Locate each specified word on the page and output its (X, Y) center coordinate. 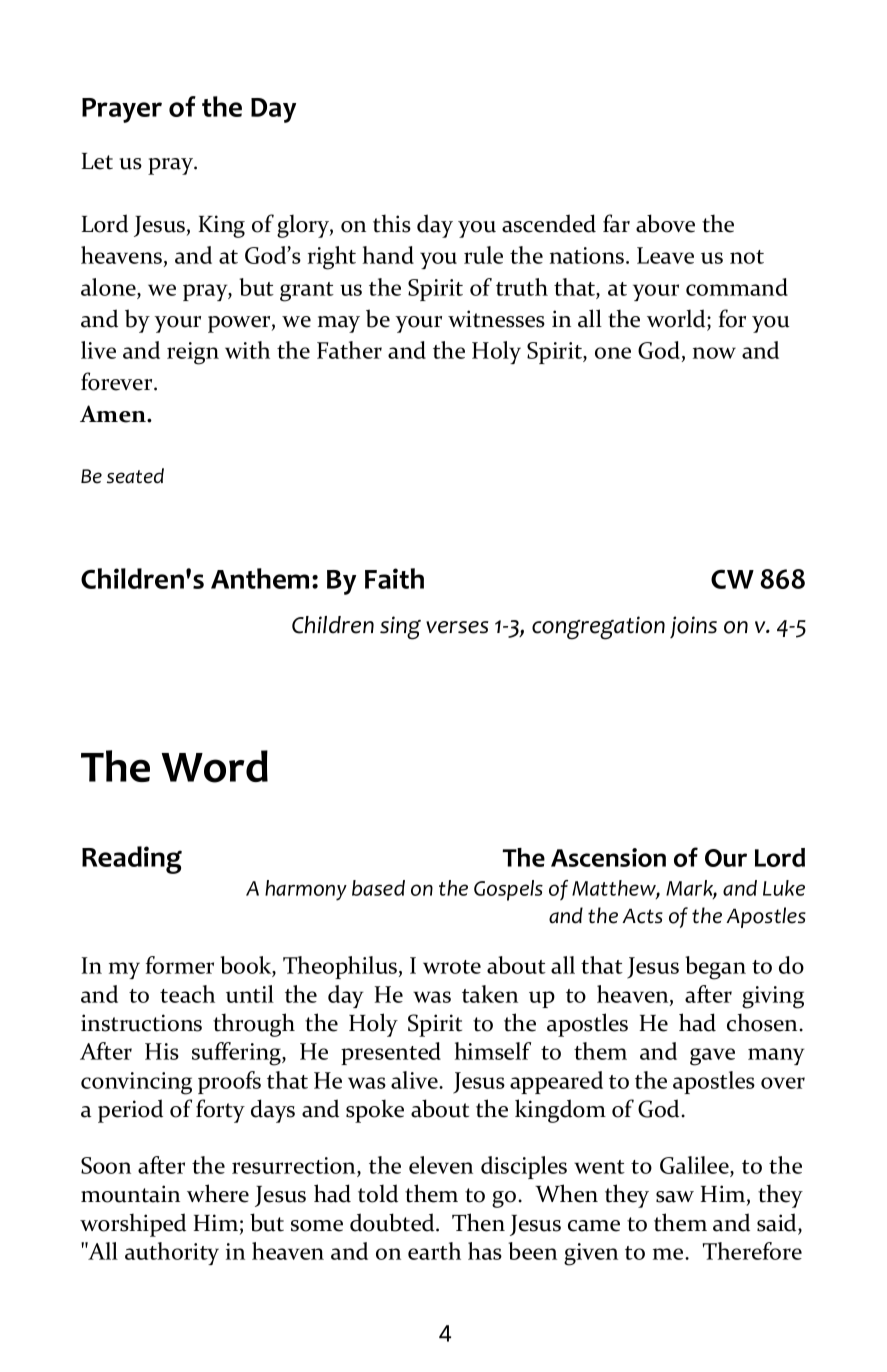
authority (172, 1253)
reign (193, 353)
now (714, 353)
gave (712, 1057)
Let (97, 161)
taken (490, 994)
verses (457, 627)
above (665, 223)
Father (349, 350)
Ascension (608, 857)
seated (135, 476)
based (378, 888)
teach (187, 994)
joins (693, 627)
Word (215, 766)
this (392, 223)
